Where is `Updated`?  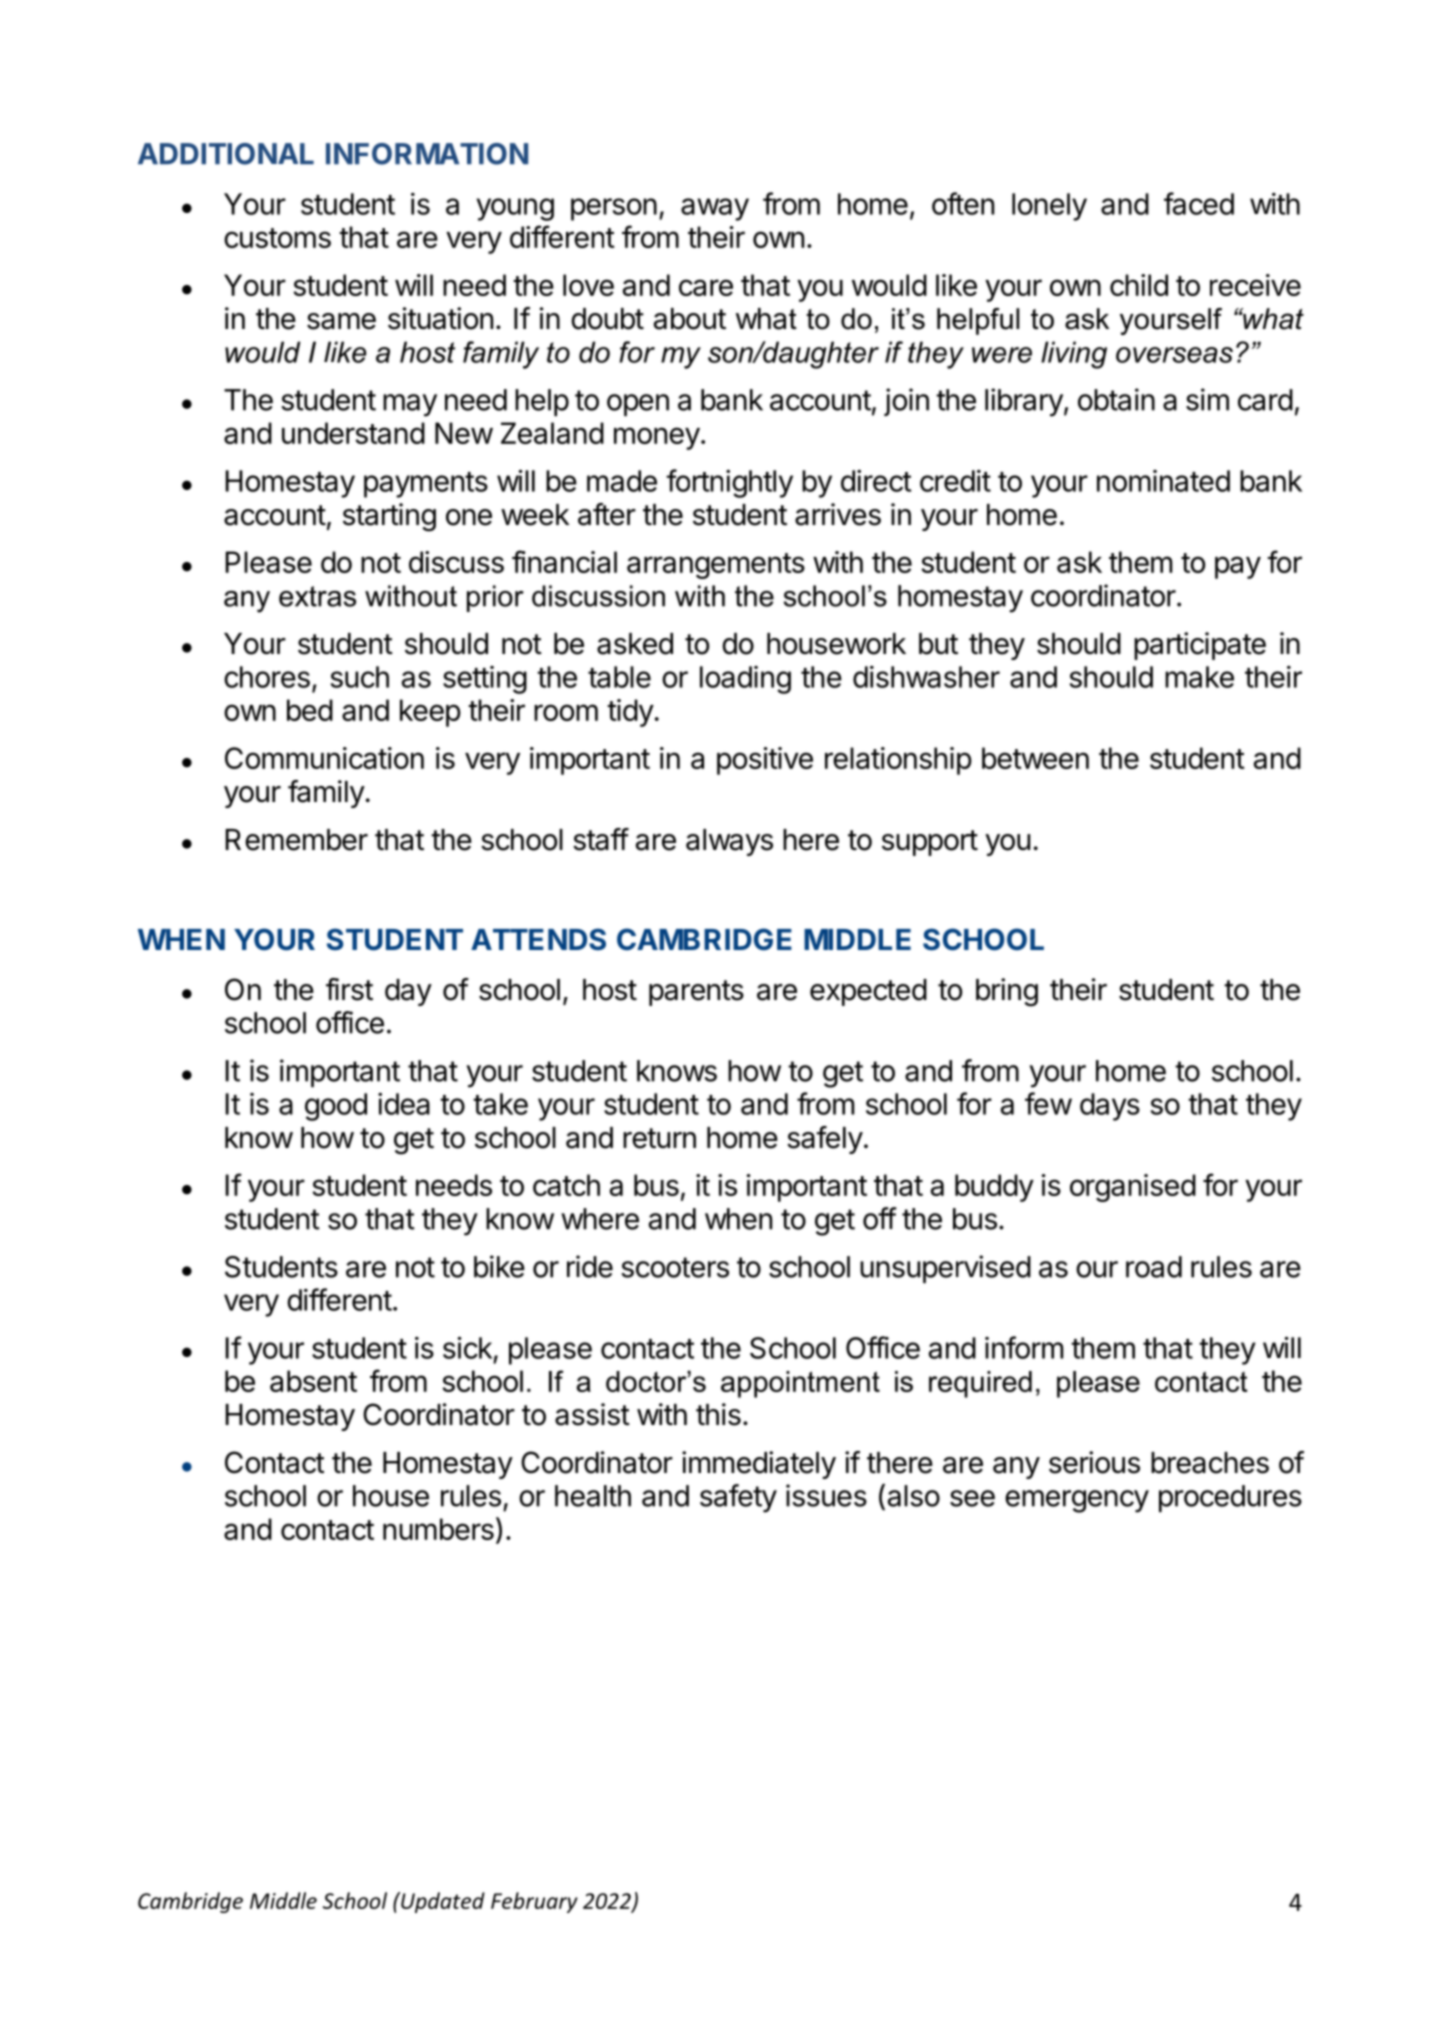 Updated is located at coordinates (442, 1902).
